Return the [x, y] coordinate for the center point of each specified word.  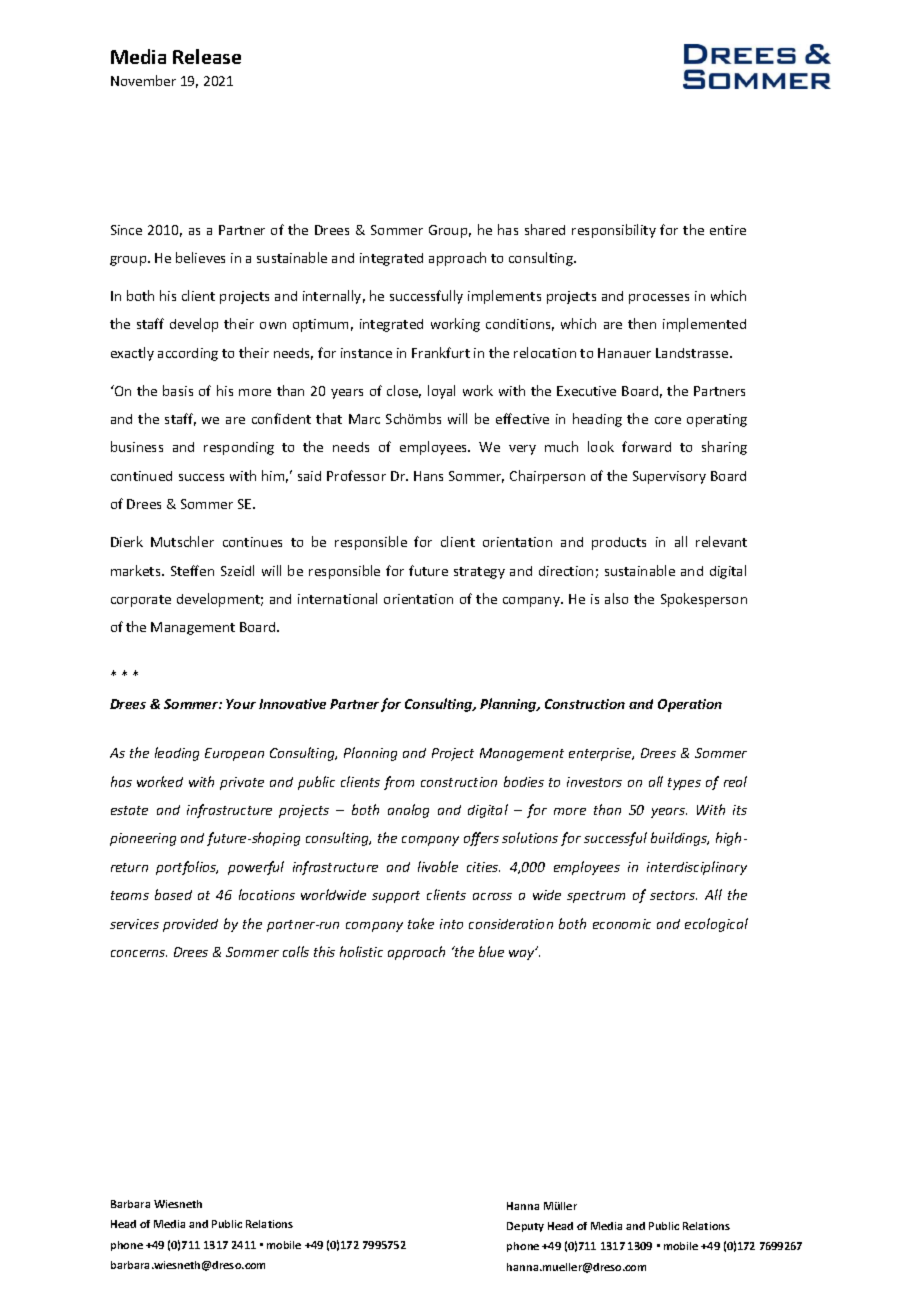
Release [207, 56]
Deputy [525, 1227]
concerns [139, 953]
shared [545, 229]
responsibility [614, 231]
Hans [428, 476]
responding [239, 448]
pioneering [143, 839]
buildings [680, 839]
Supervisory [669, 477]
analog [408, 811]
